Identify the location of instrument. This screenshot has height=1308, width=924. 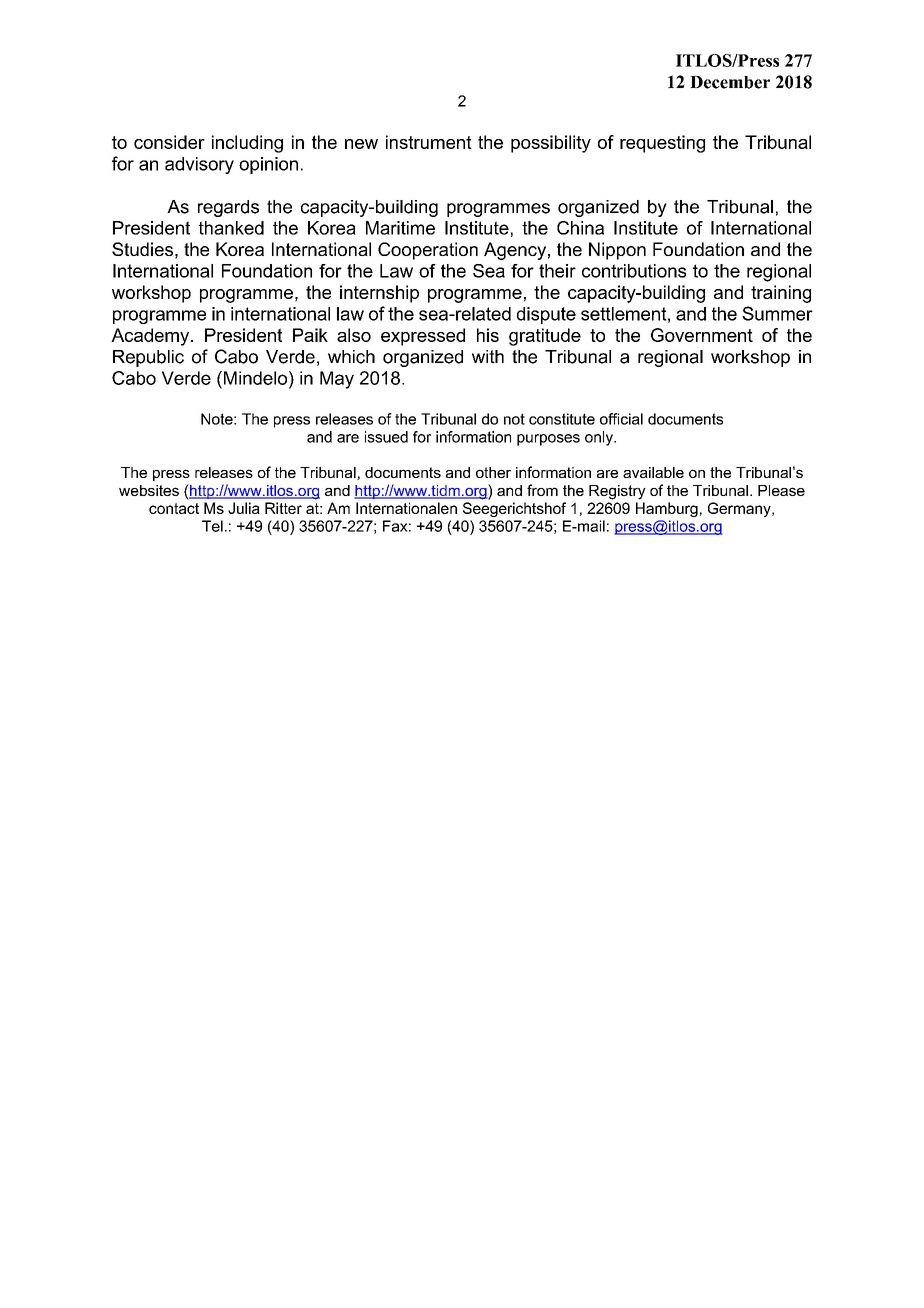
(429, 142).
